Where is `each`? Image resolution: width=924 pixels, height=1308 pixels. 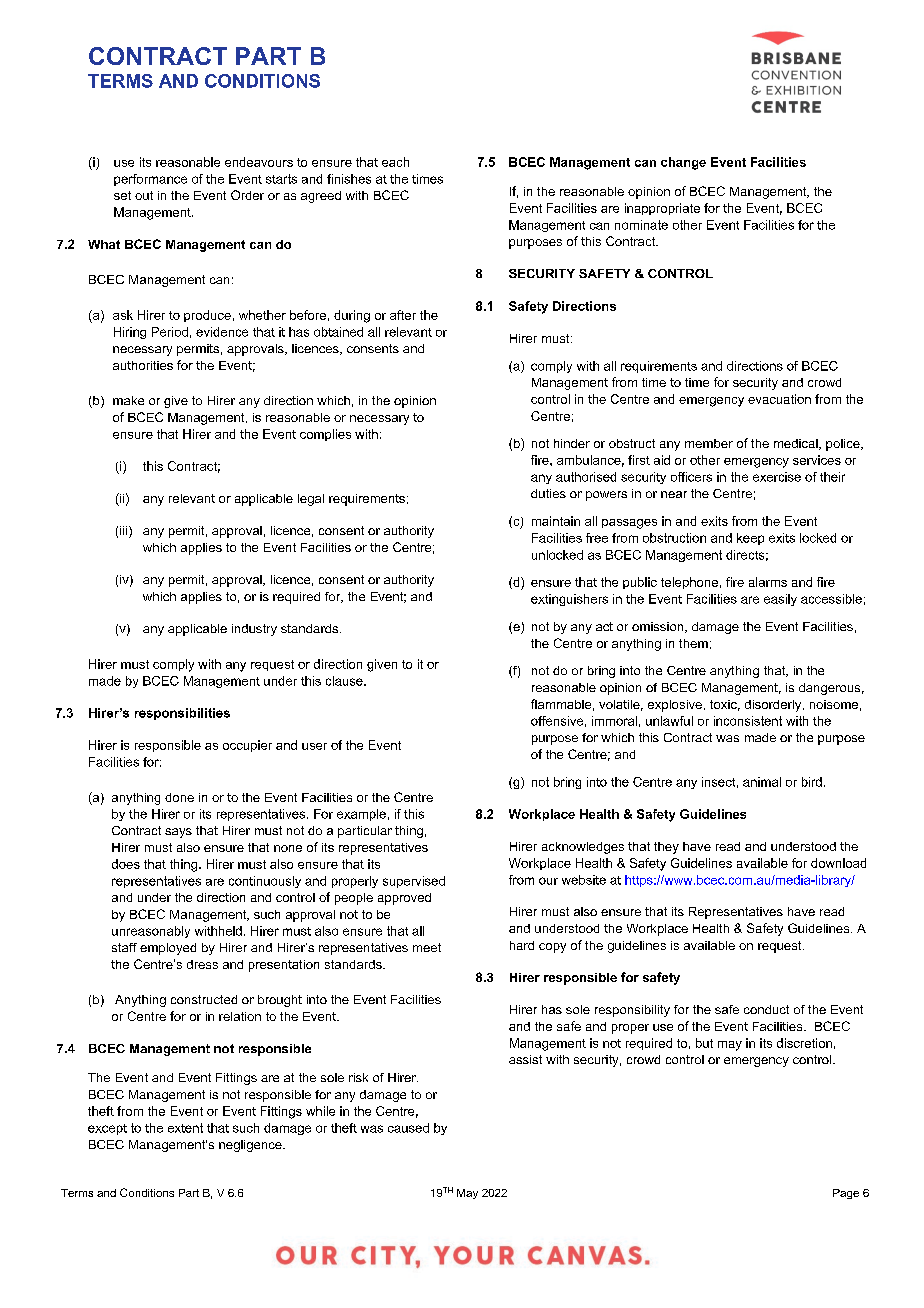 each is located at coordinates (395, 162).
